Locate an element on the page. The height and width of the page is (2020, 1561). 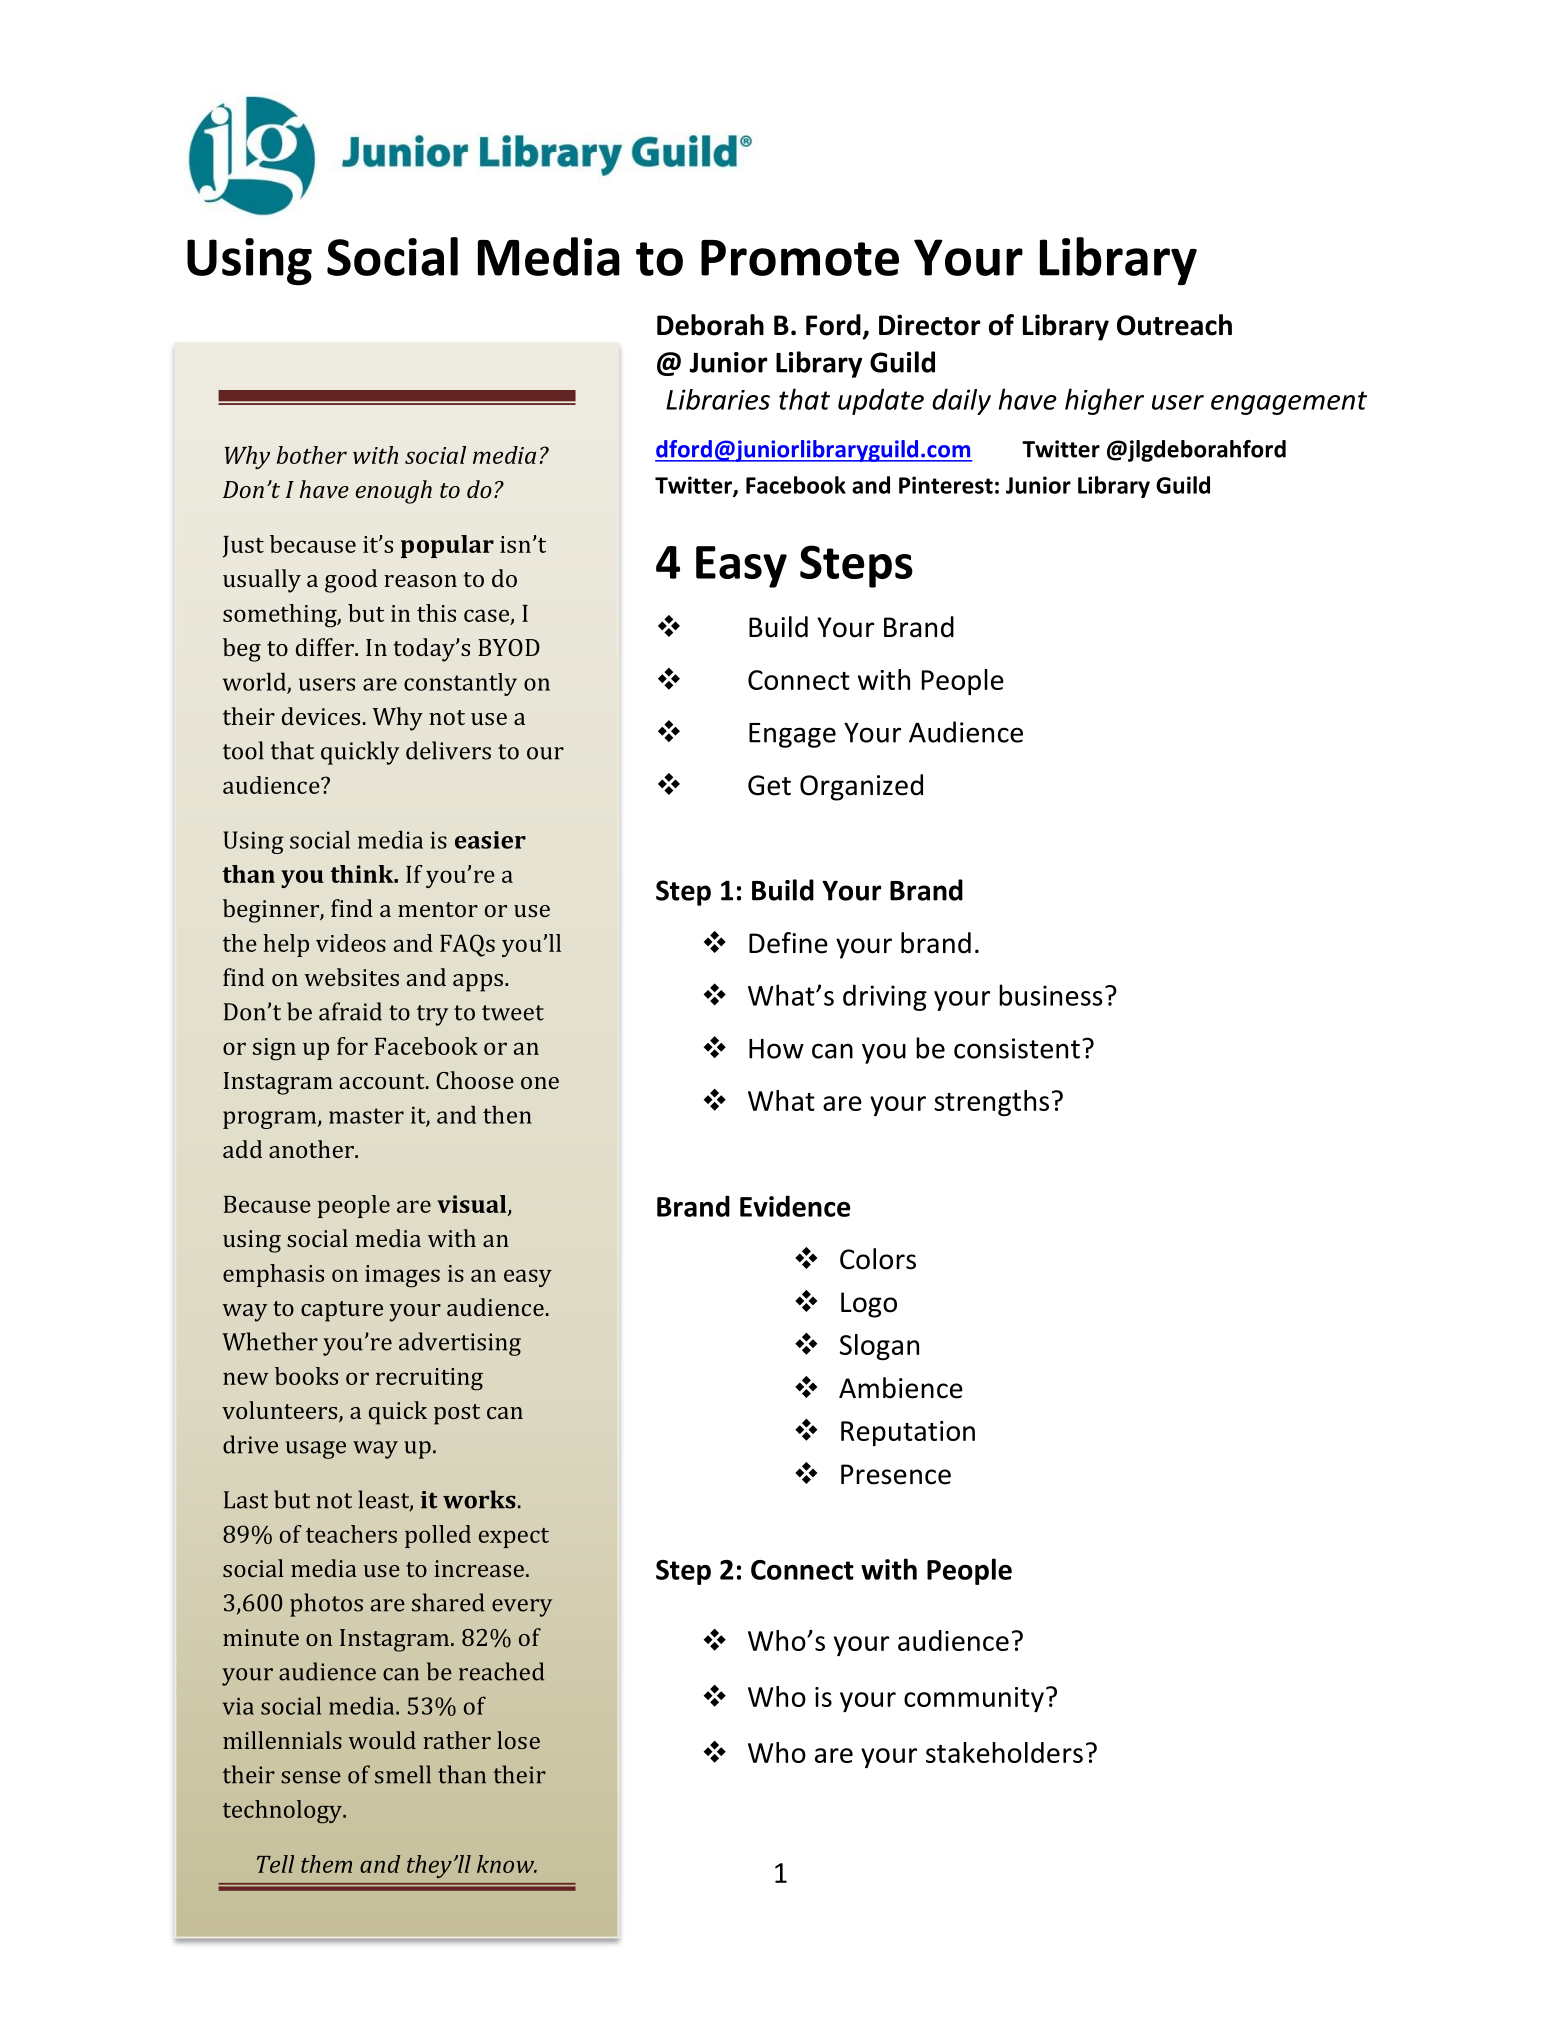
Get is located at coordinates (769, 785).
